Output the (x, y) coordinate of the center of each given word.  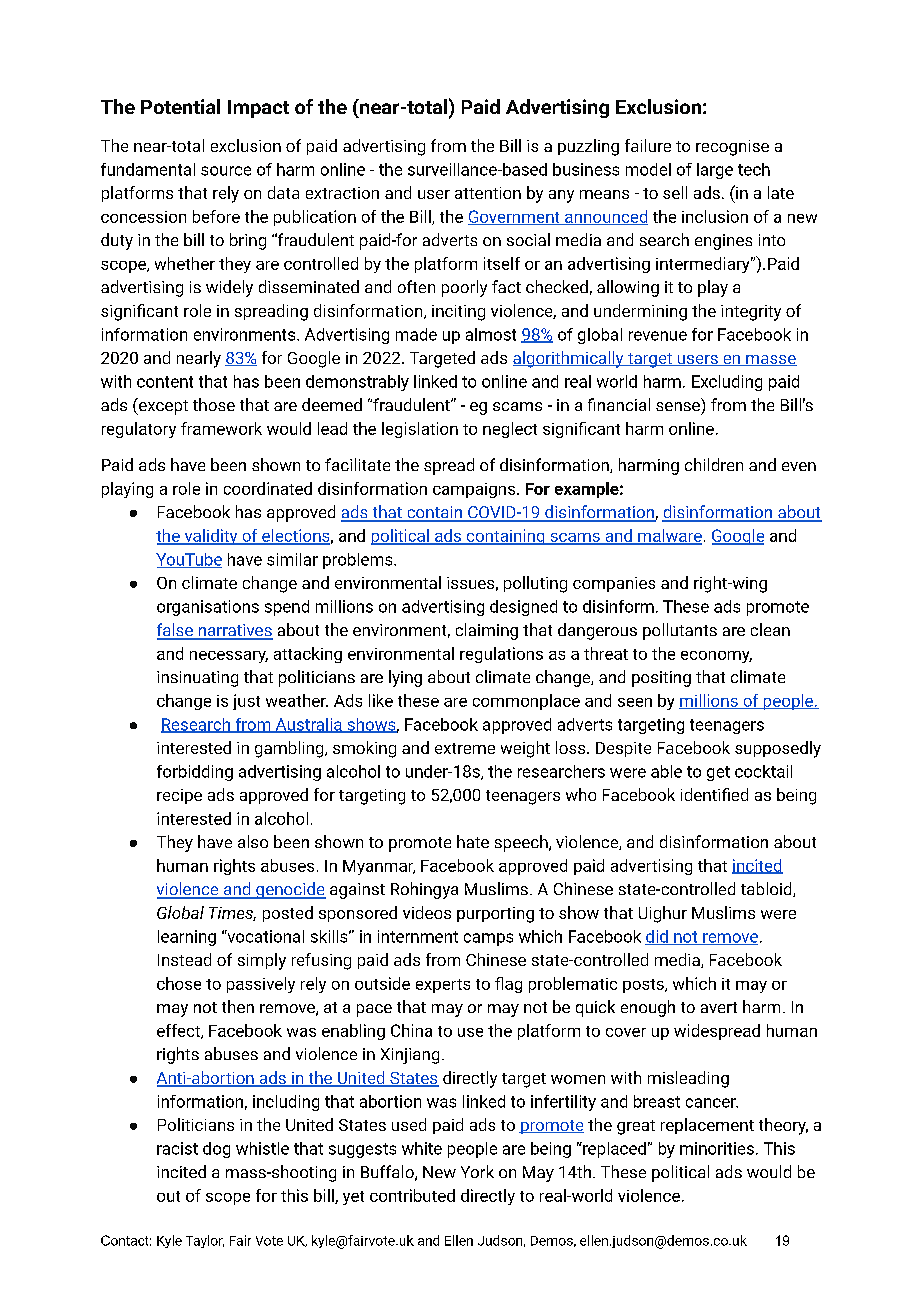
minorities (717, 1148)
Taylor (205, 1241)
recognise (732, 148)
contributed (412, 1195)
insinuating (197, 679)
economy (716, 657)
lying (405, 678)
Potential (180, 106)
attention (488, 193)
